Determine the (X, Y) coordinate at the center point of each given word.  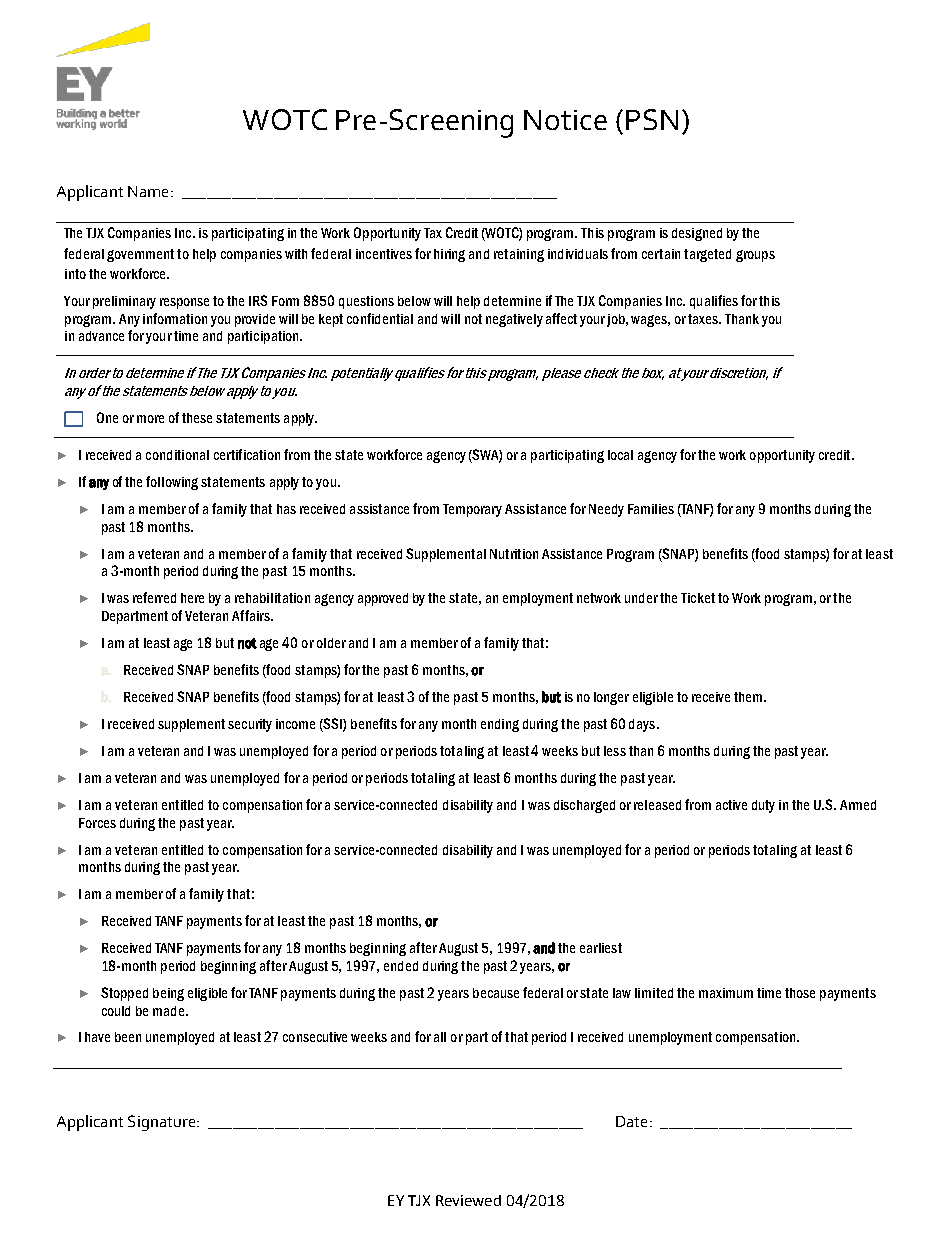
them (749, 697)
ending (500, 725)
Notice (565, 120)
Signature (163, 1123)
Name (150, 191)
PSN (652, 119)
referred (154, 597)
